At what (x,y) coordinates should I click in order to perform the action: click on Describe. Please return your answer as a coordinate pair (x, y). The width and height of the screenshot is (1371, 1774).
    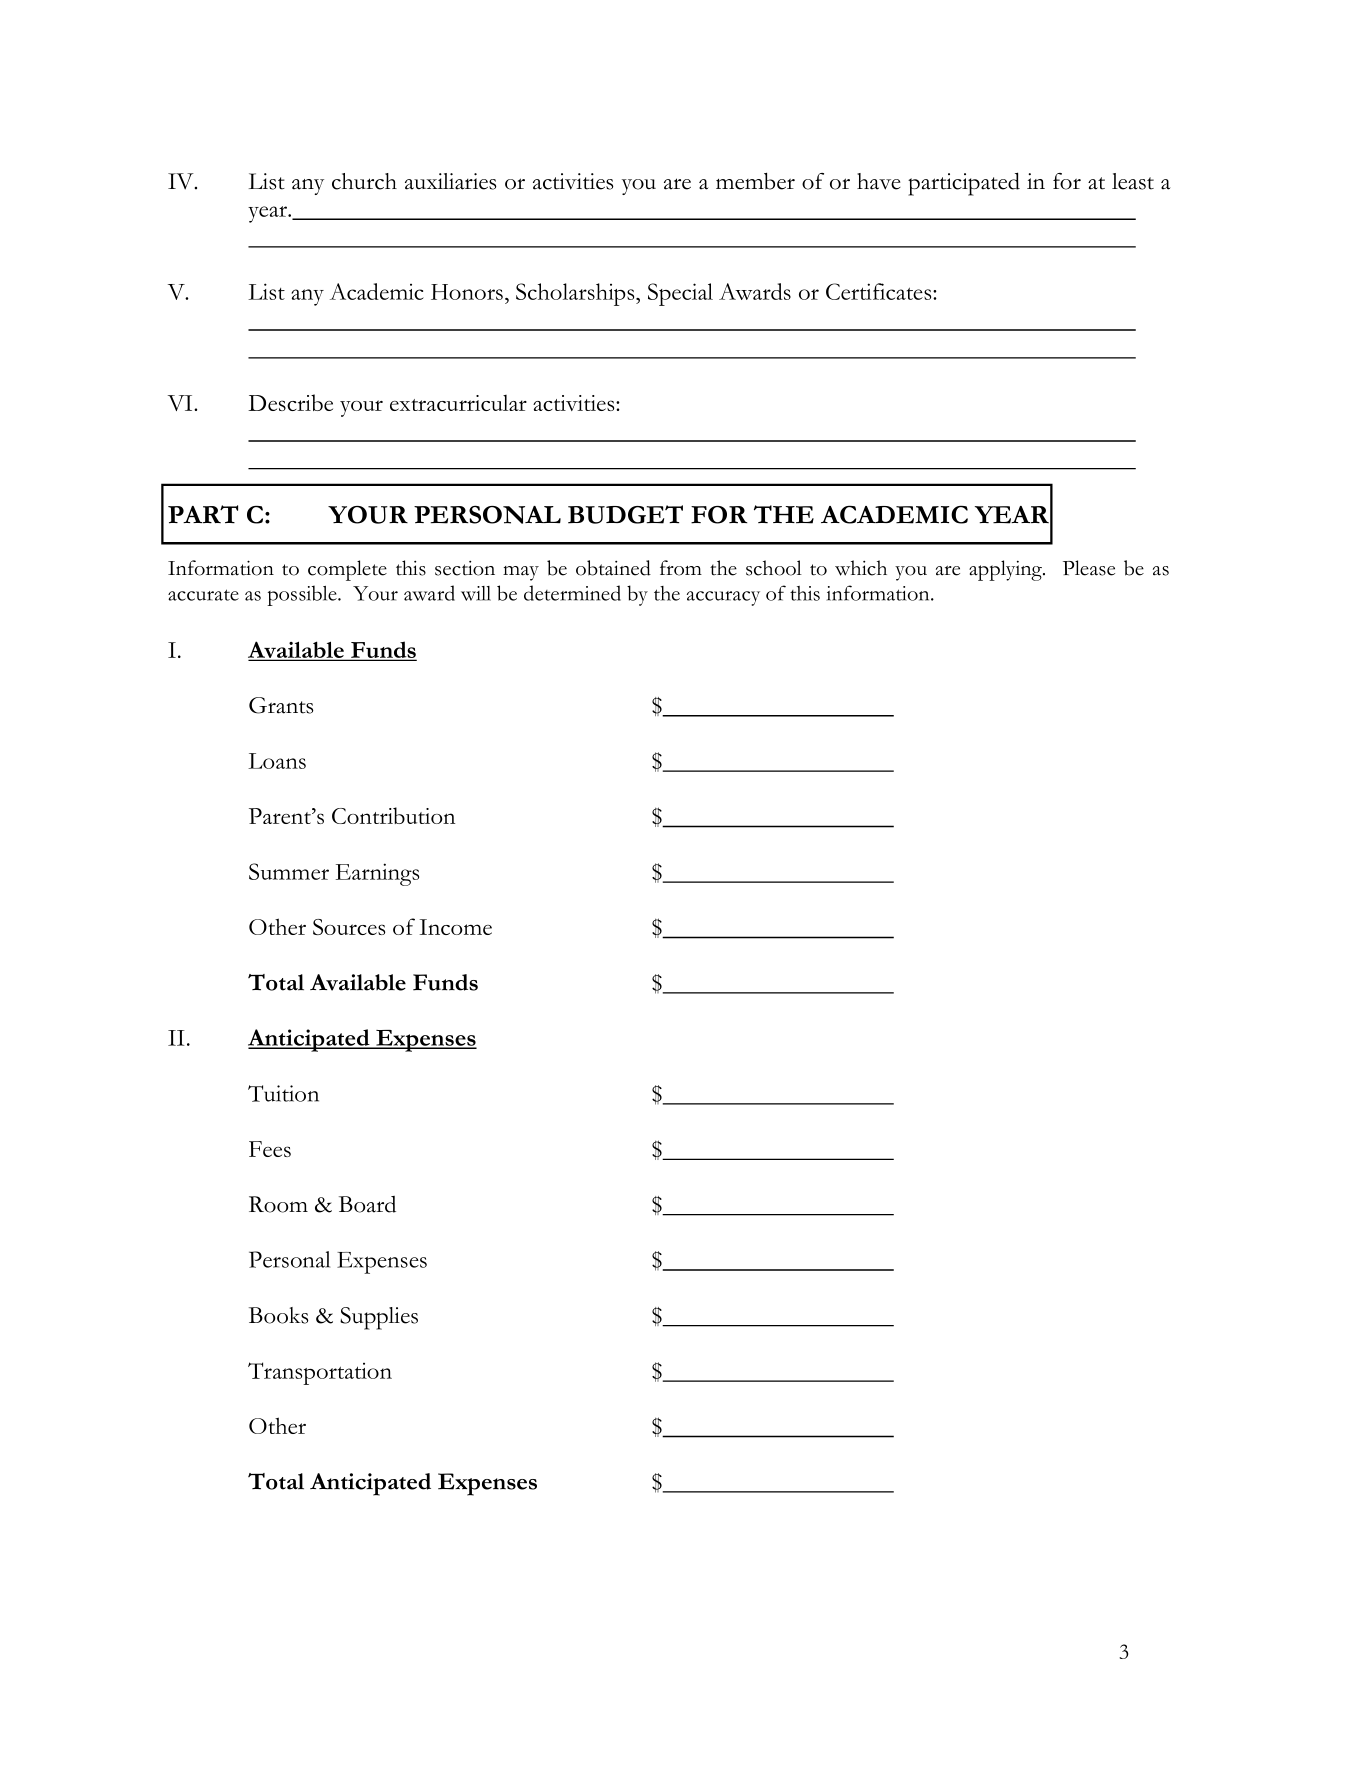
    Looking at the image, I should click on (290, 402).
